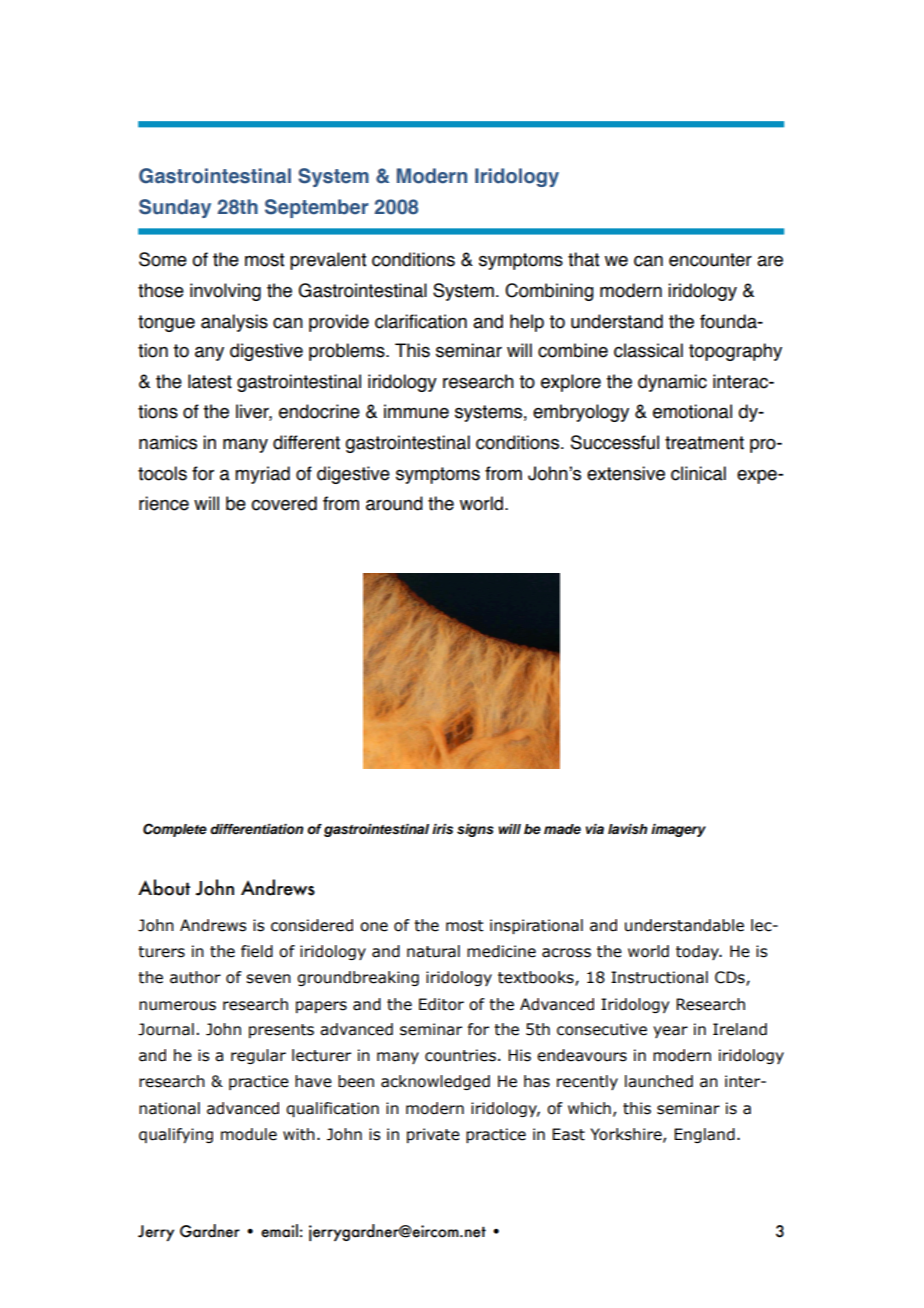 Image resolution: width=924 pixels, height=1308 pixels. What do you see at coordinates (225, 292) in the image?
I see `involving` at bounding box center [225, 292].
